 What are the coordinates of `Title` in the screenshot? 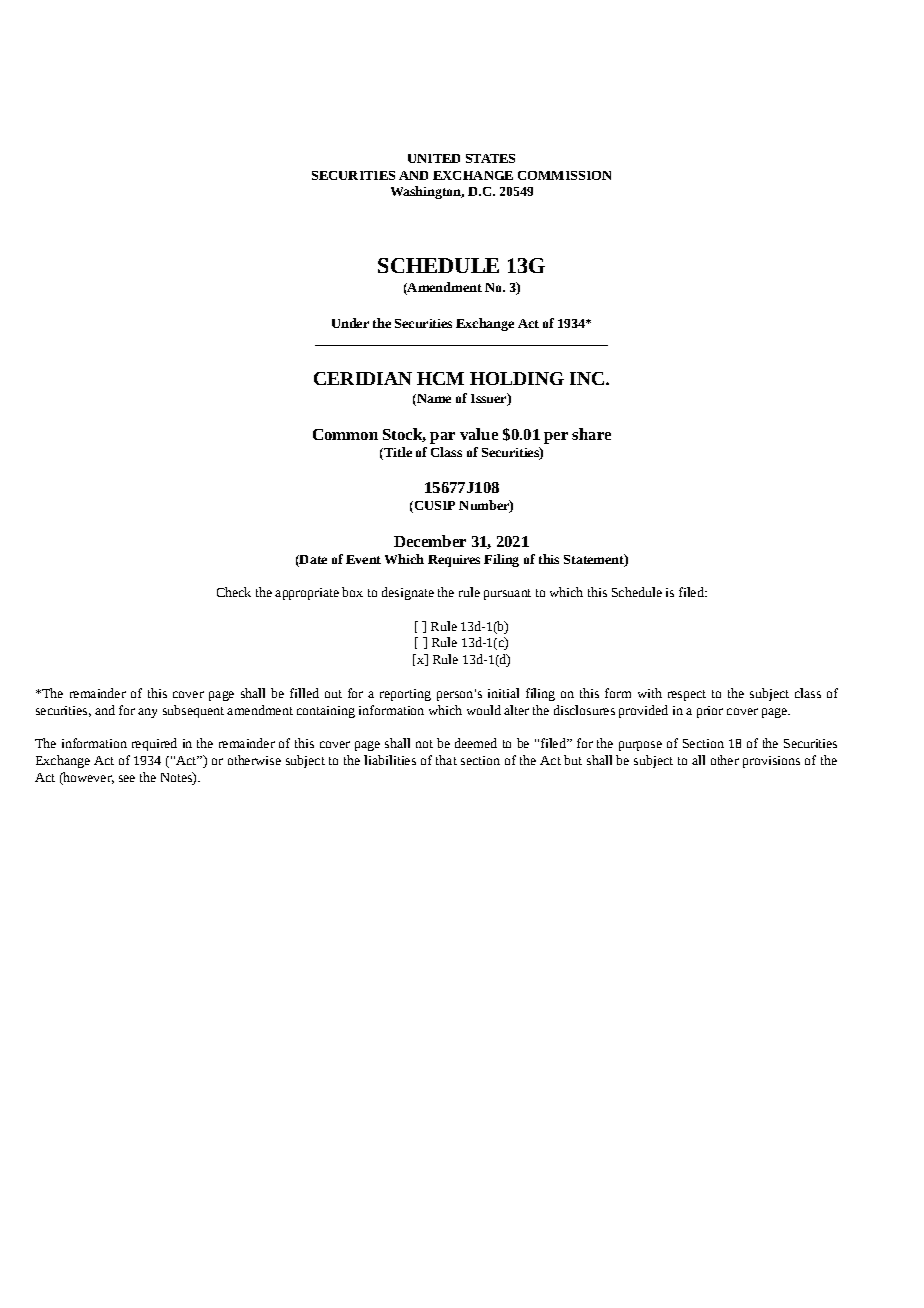 It's located at (397, 452).
